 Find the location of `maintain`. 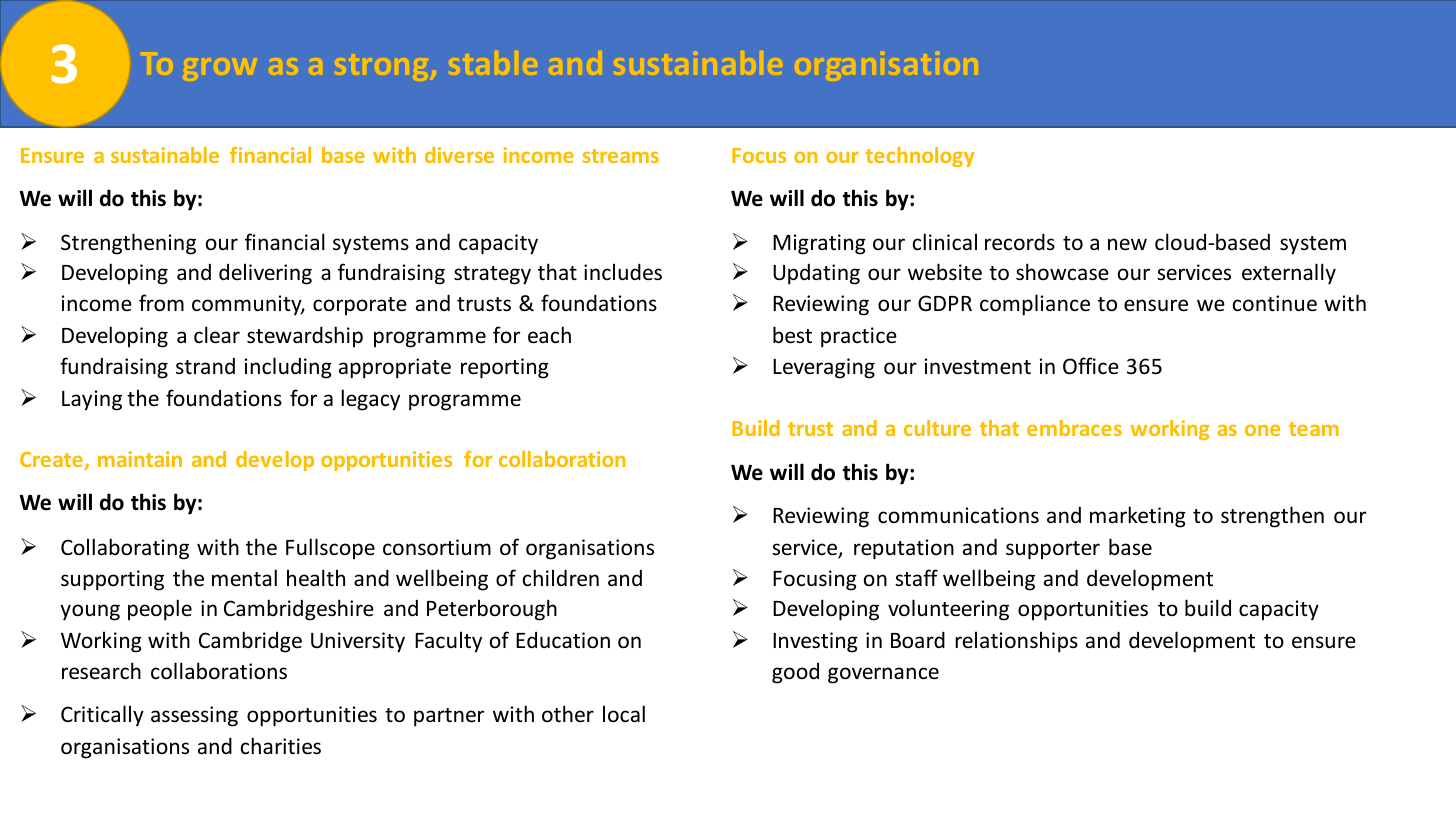

maintain is located at coordinates (140, 459).
